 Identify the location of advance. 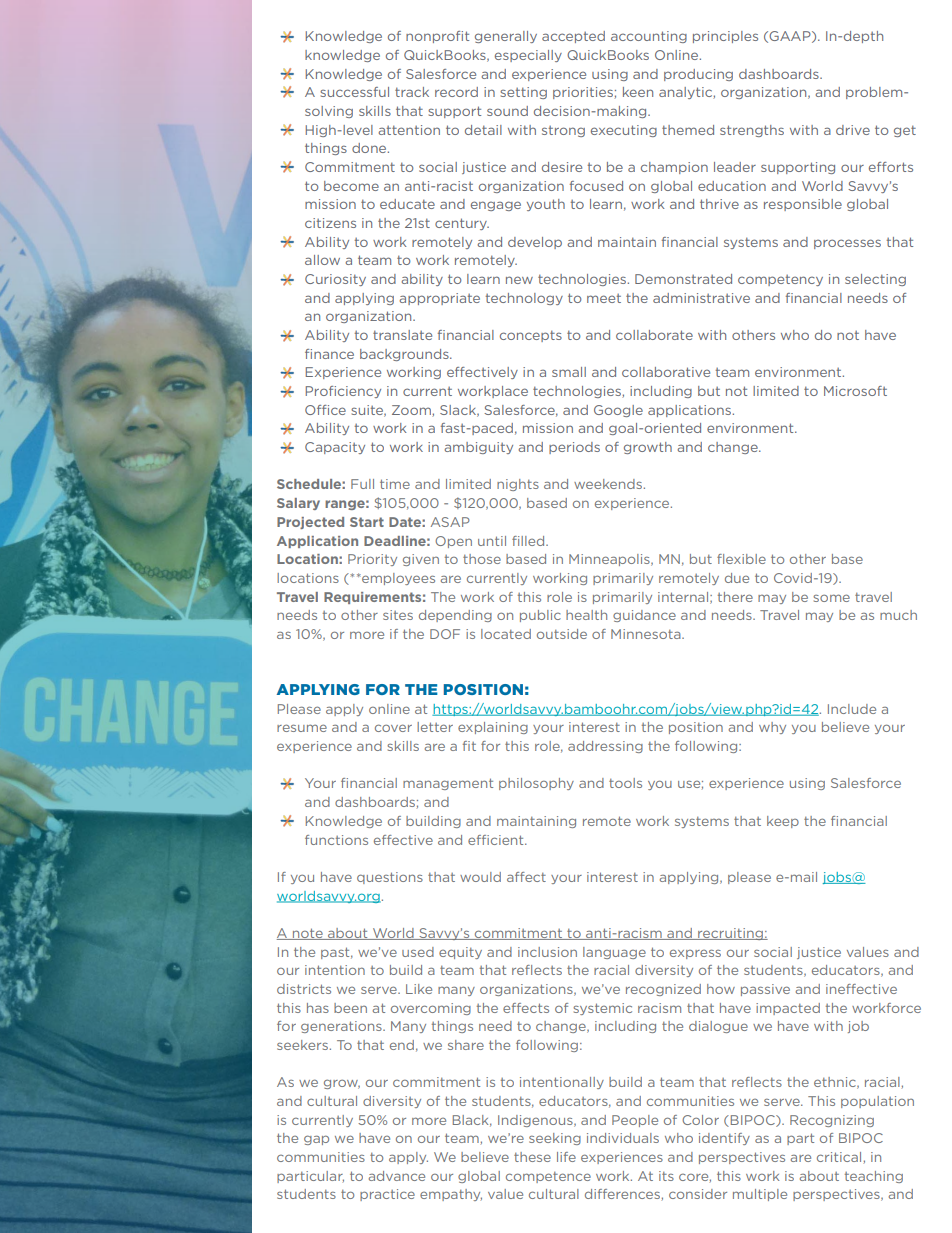
(397, 1176).
